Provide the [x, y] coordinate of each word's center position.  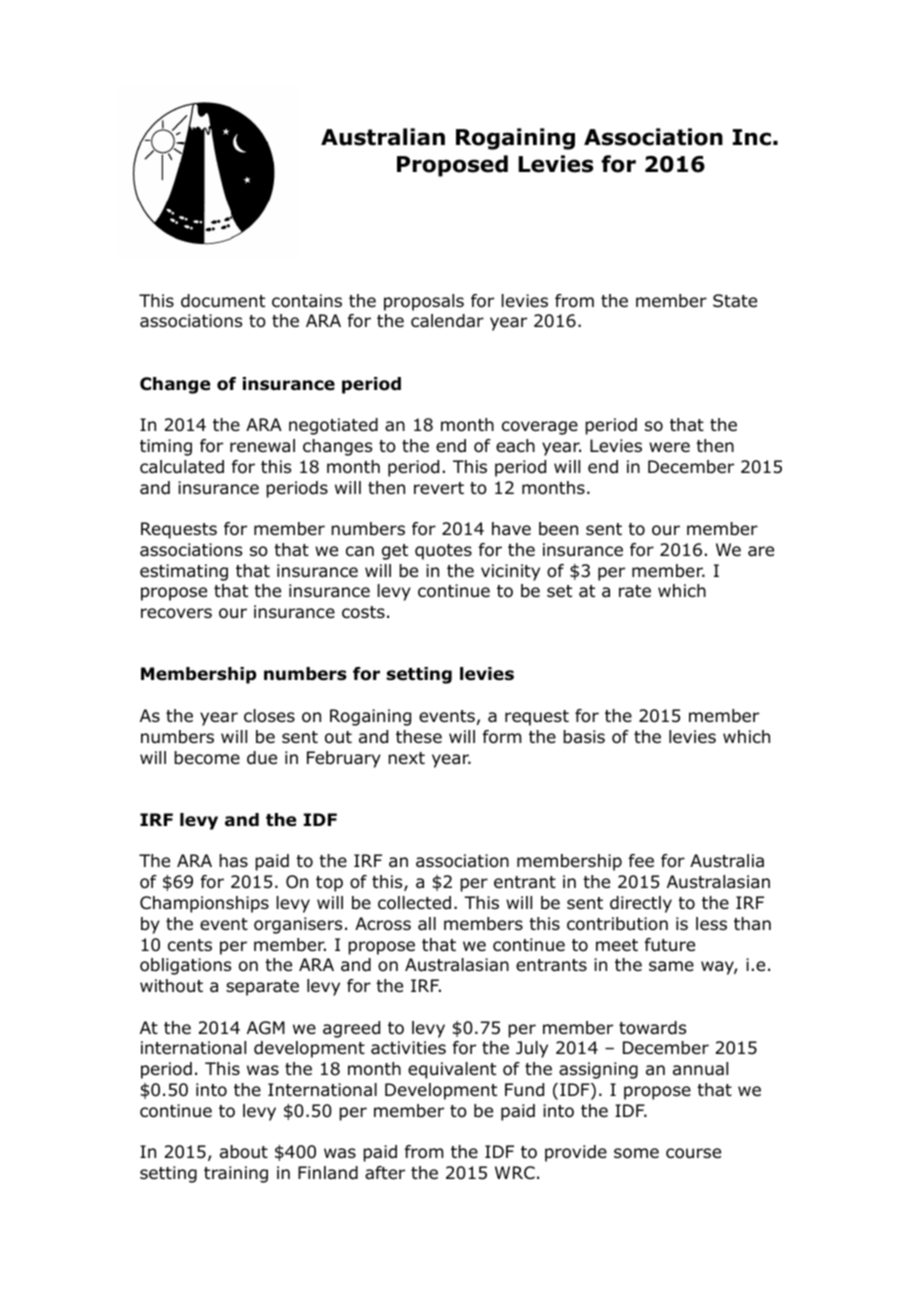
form [502, 737]
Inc [752, 137]
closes [269, 716]
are [761, 551]
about [244, 1152]
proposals [424, 302]
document [223, 301]
